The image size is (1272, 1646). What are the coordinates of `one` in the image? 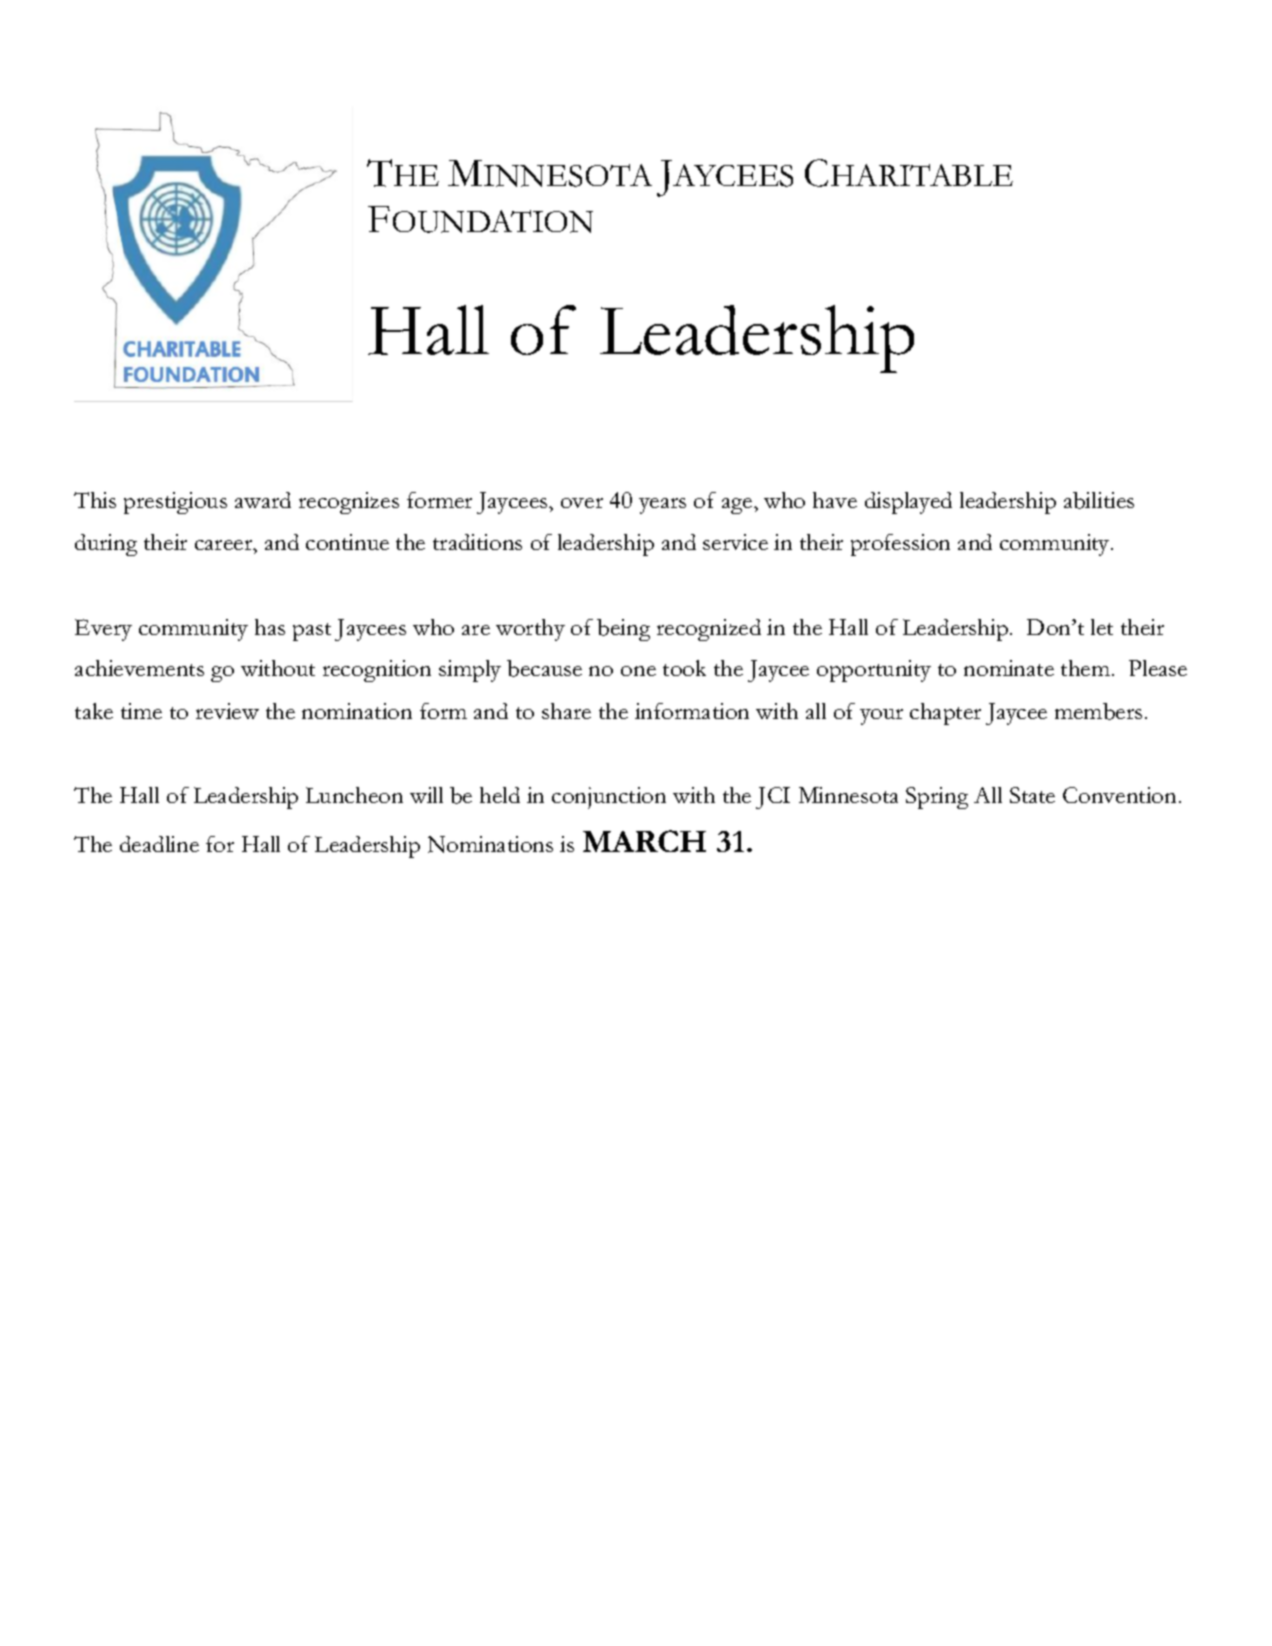 It's located at (638, 671).
